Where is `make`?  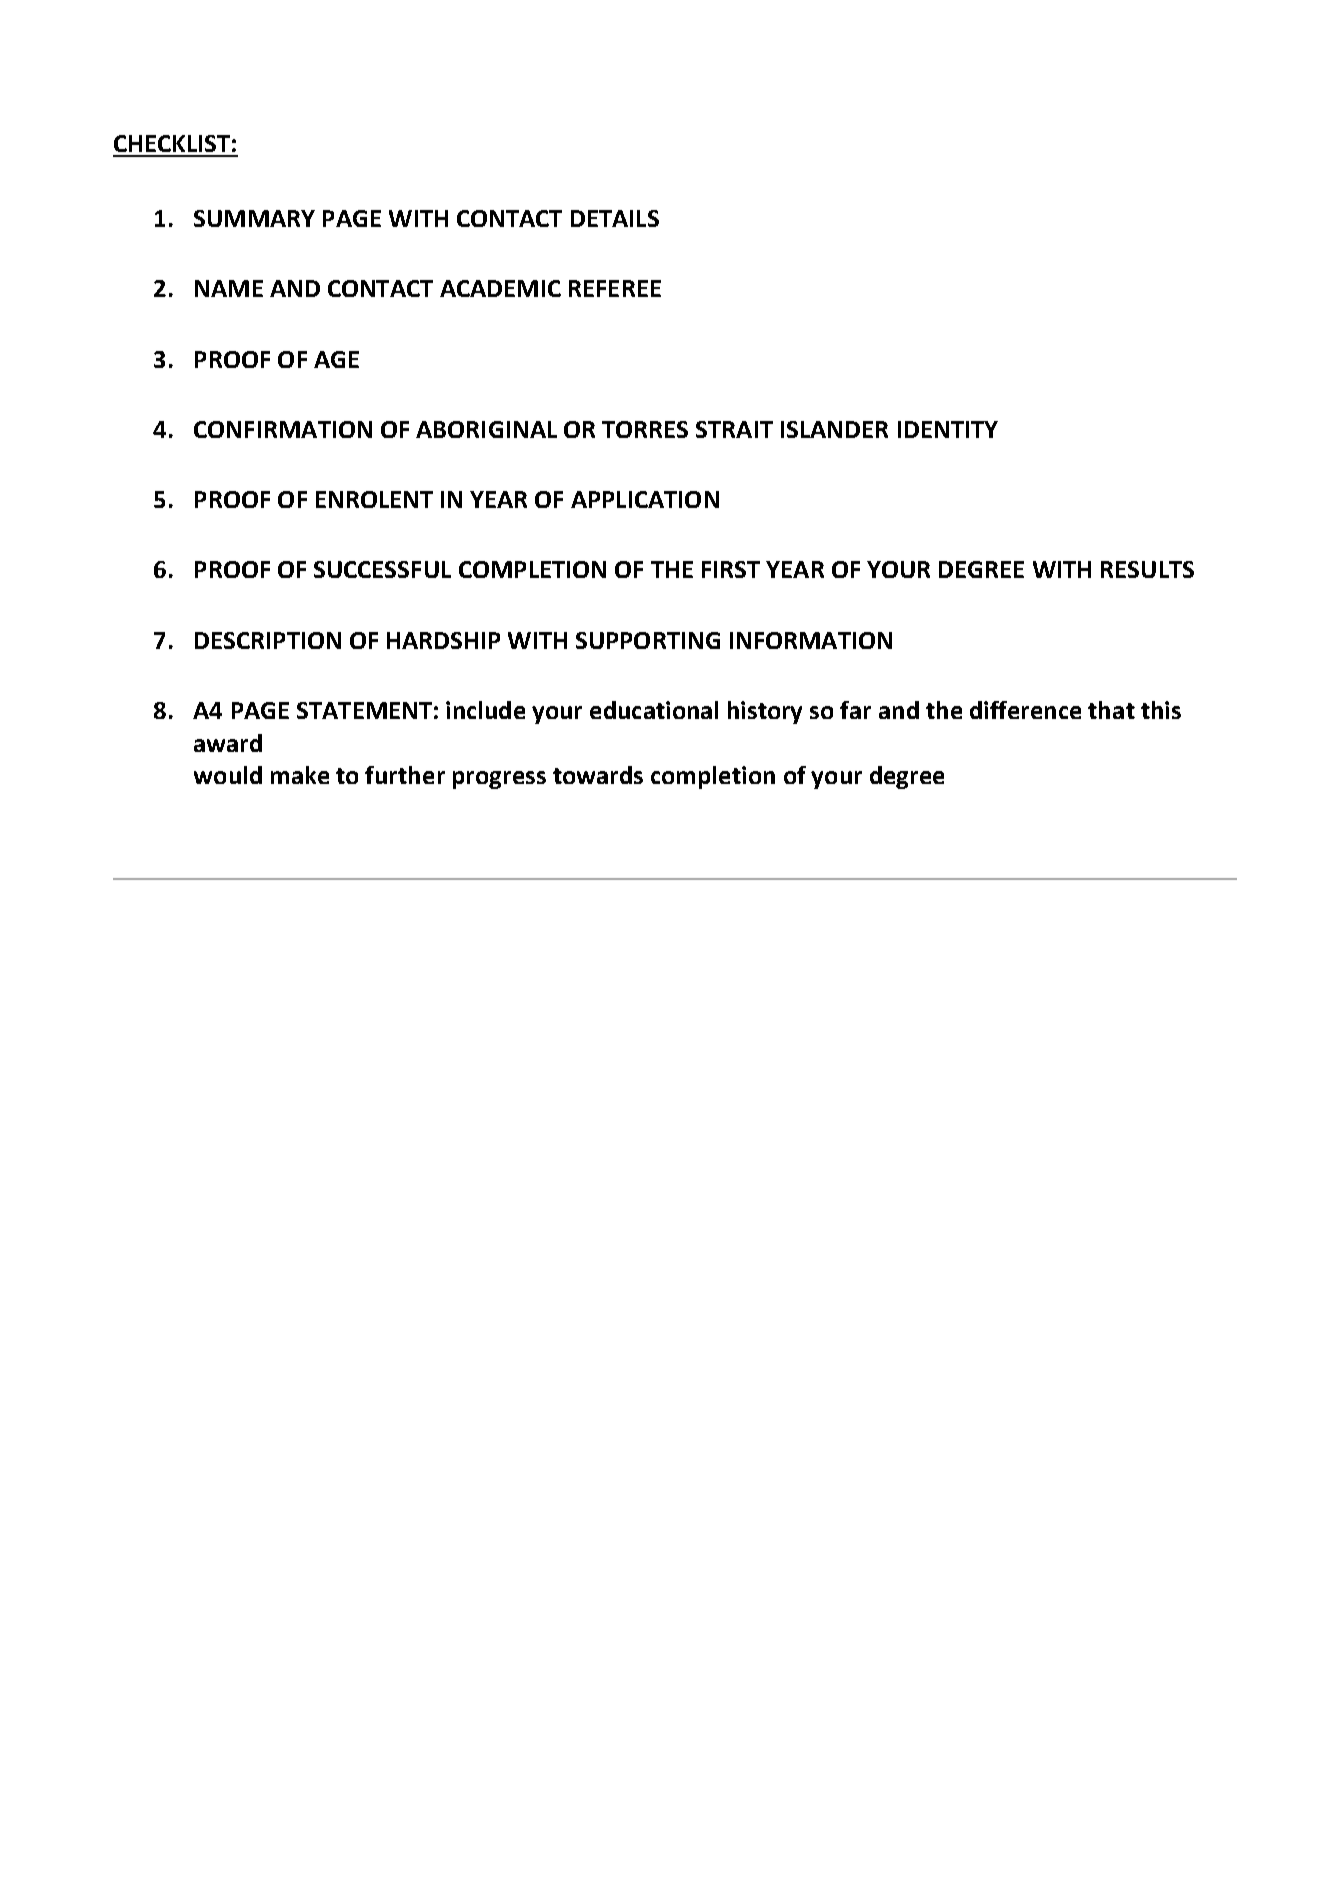
make is located at coordinates (300, 775).
